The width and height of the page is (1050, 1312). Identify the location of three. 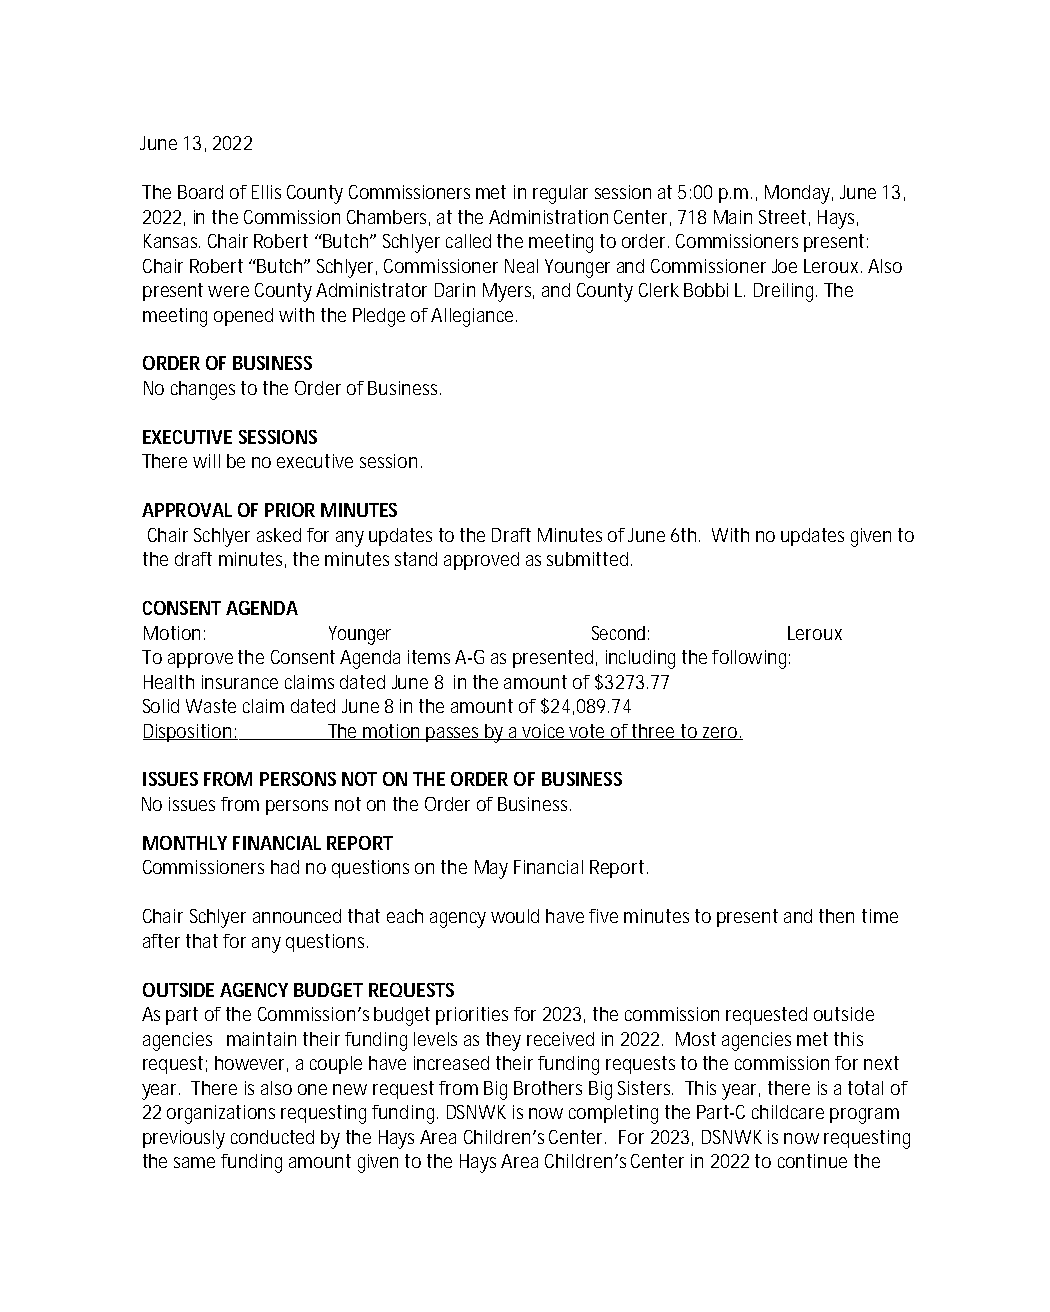
(655, 732).
